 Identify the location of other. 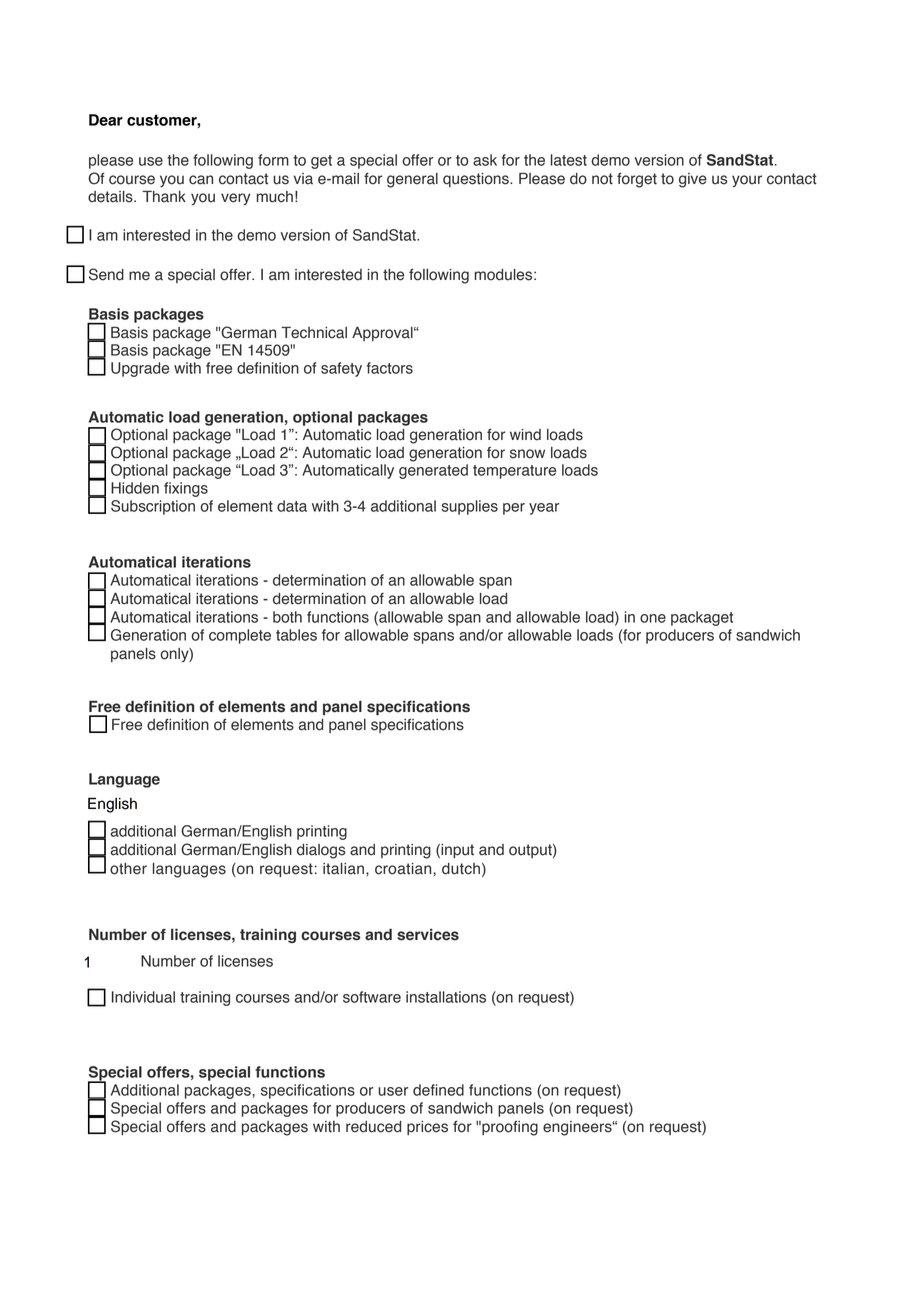
(128, 869).
